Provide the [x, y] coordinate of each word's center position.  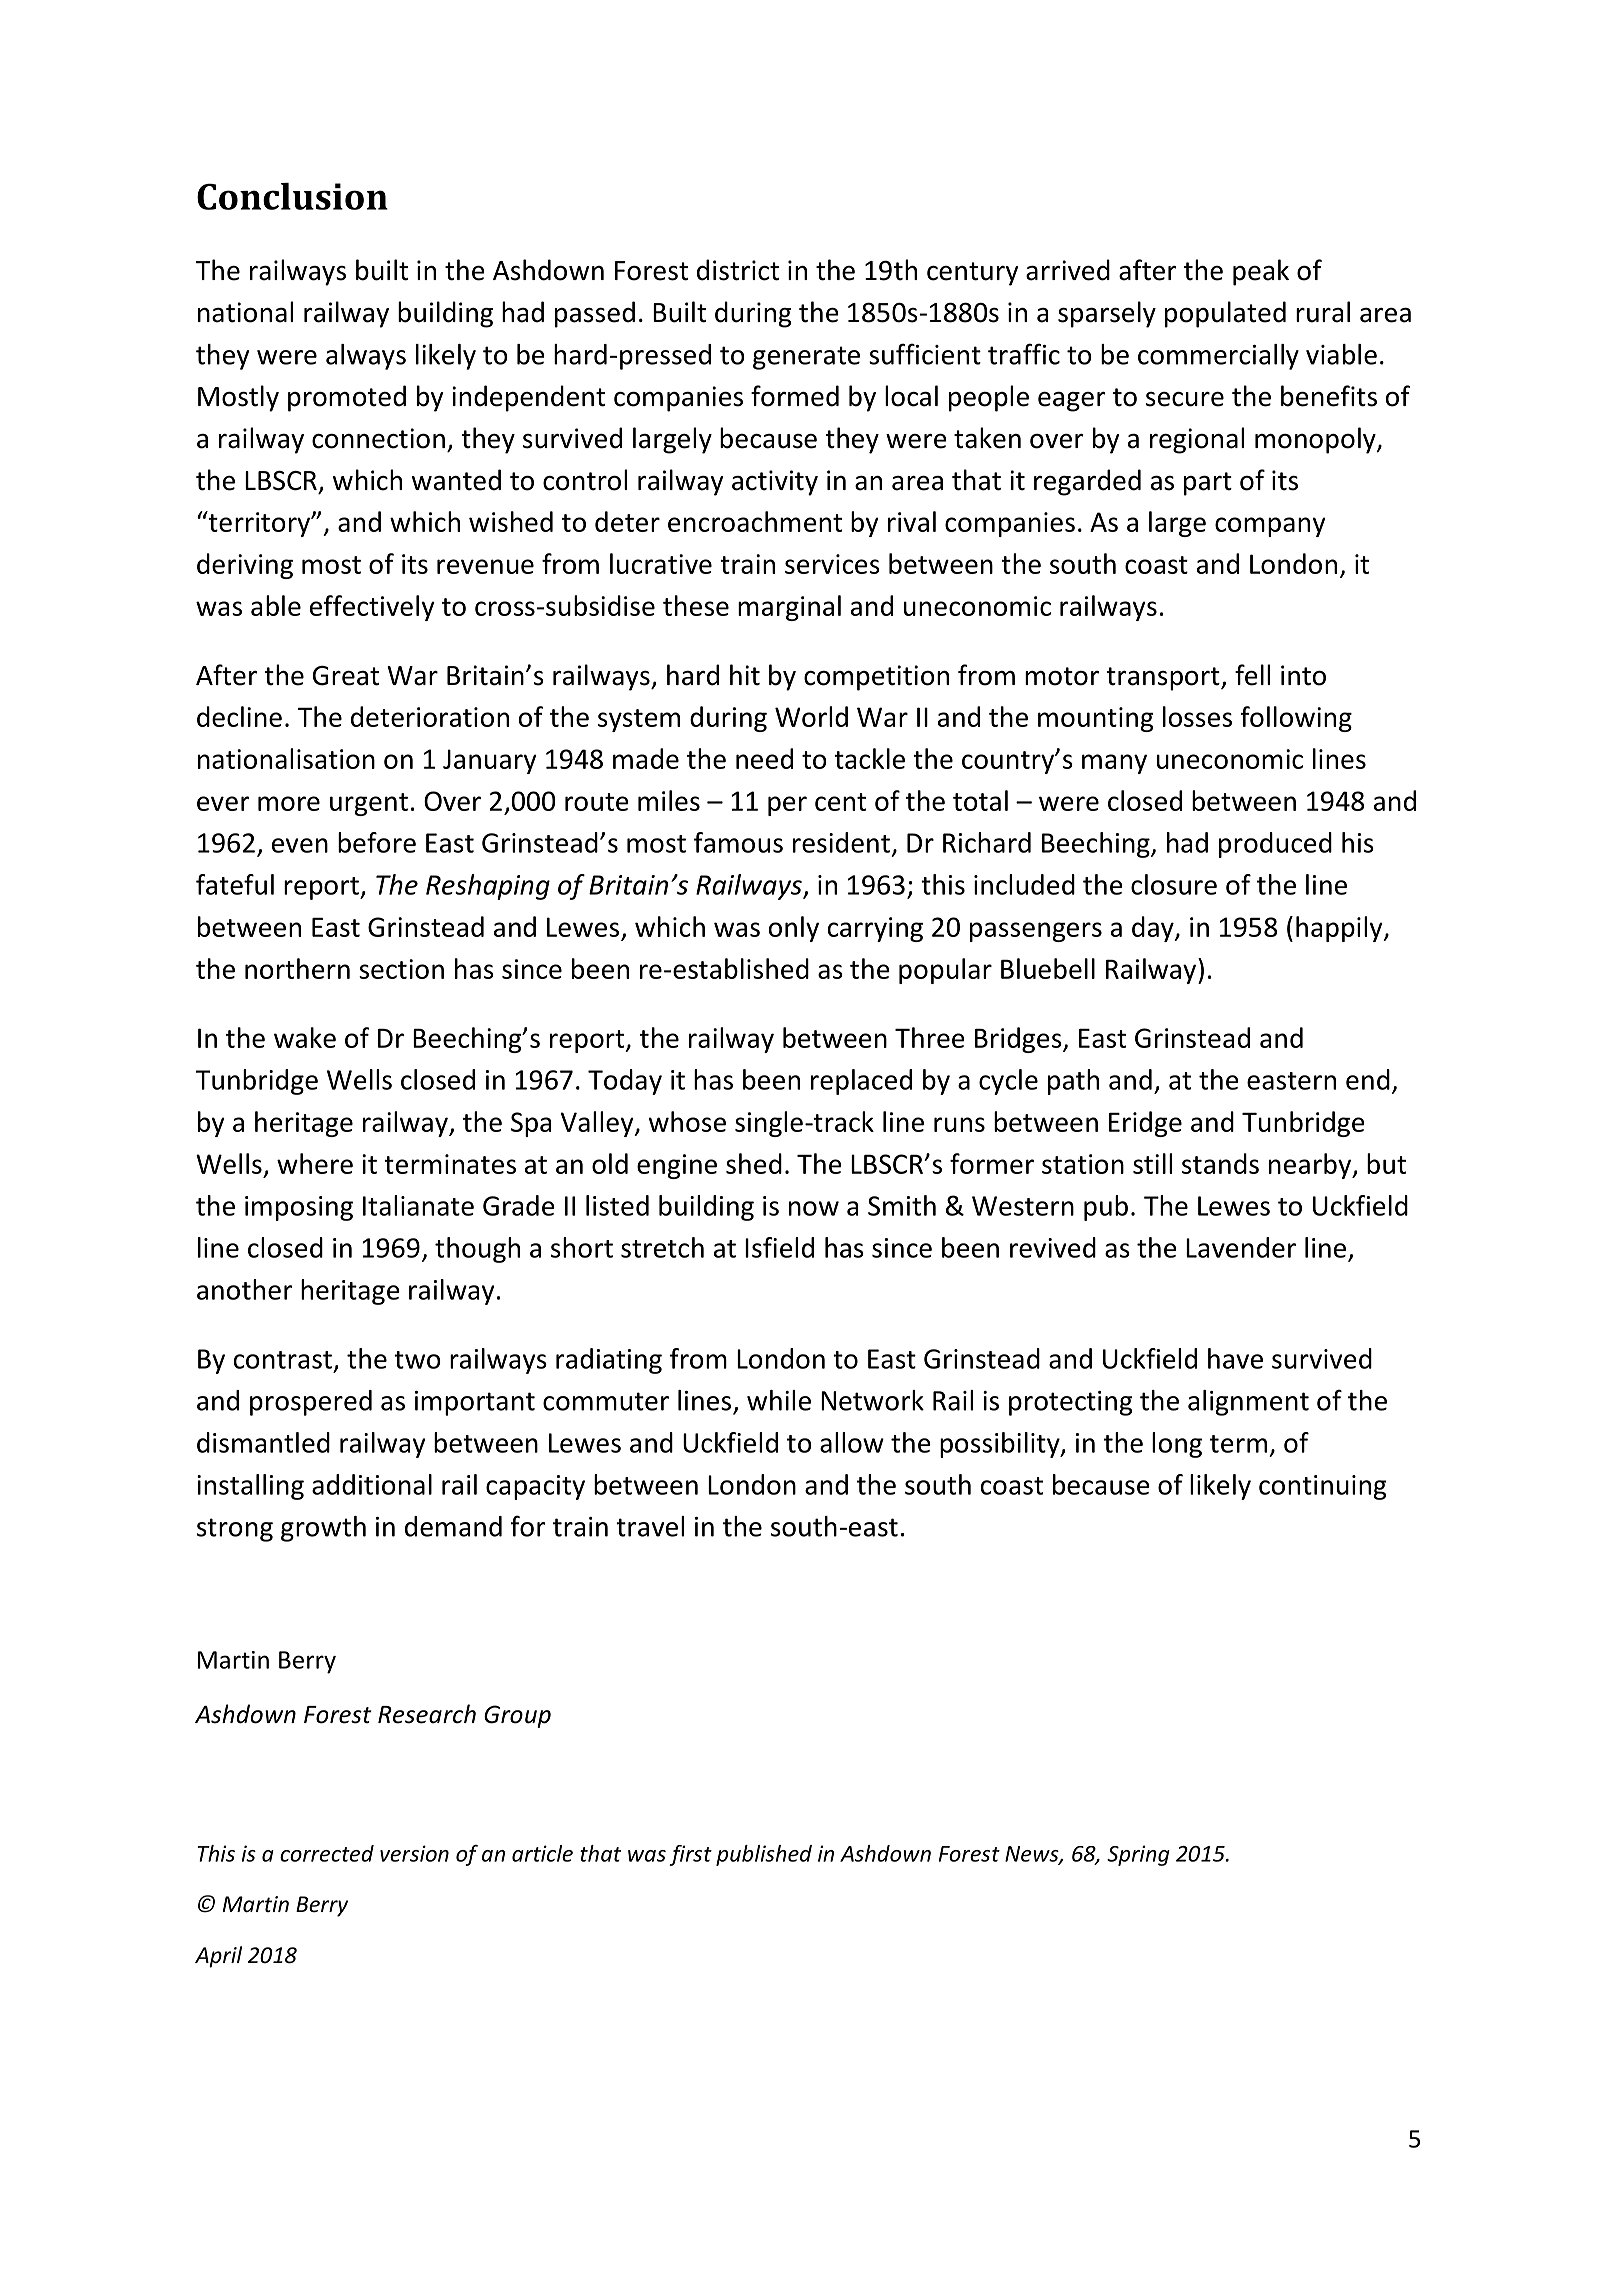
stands [1220, 1163]
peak [1261, 272]
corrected [327, 1853]
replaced [861, 1082]
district [738, 270]
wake [305, 1037]
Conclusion [292, 196]
